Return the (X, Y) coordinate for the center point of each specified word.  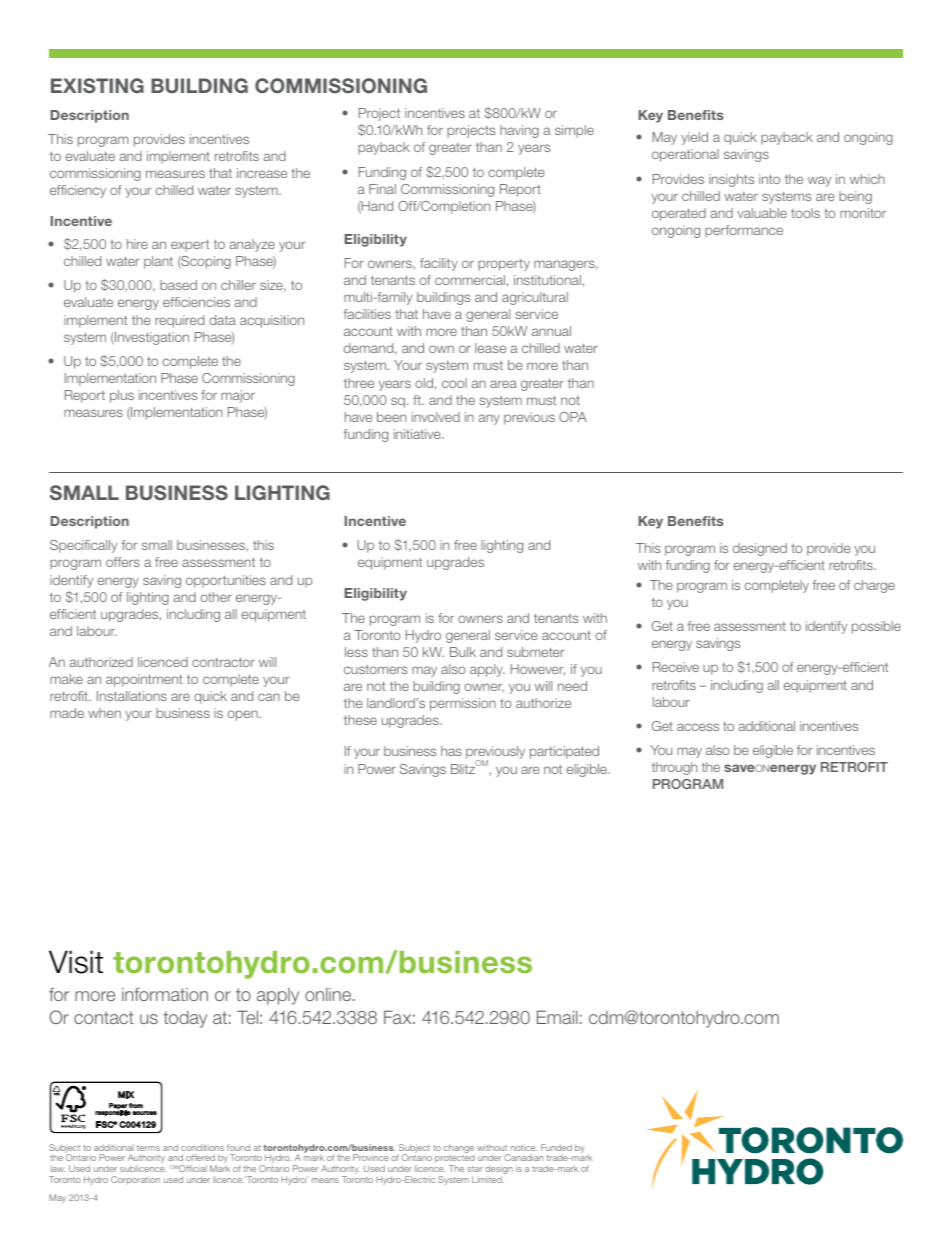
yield (694, 138)
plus (122, 396)
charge (874, 586)
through (674, 768)
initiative (418, 434)
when (104, 713)
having (519, 131)
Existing (97, 86)
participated (564, 752)
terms (148, 1148)
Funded (556, 1147)
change (459, 1148)
